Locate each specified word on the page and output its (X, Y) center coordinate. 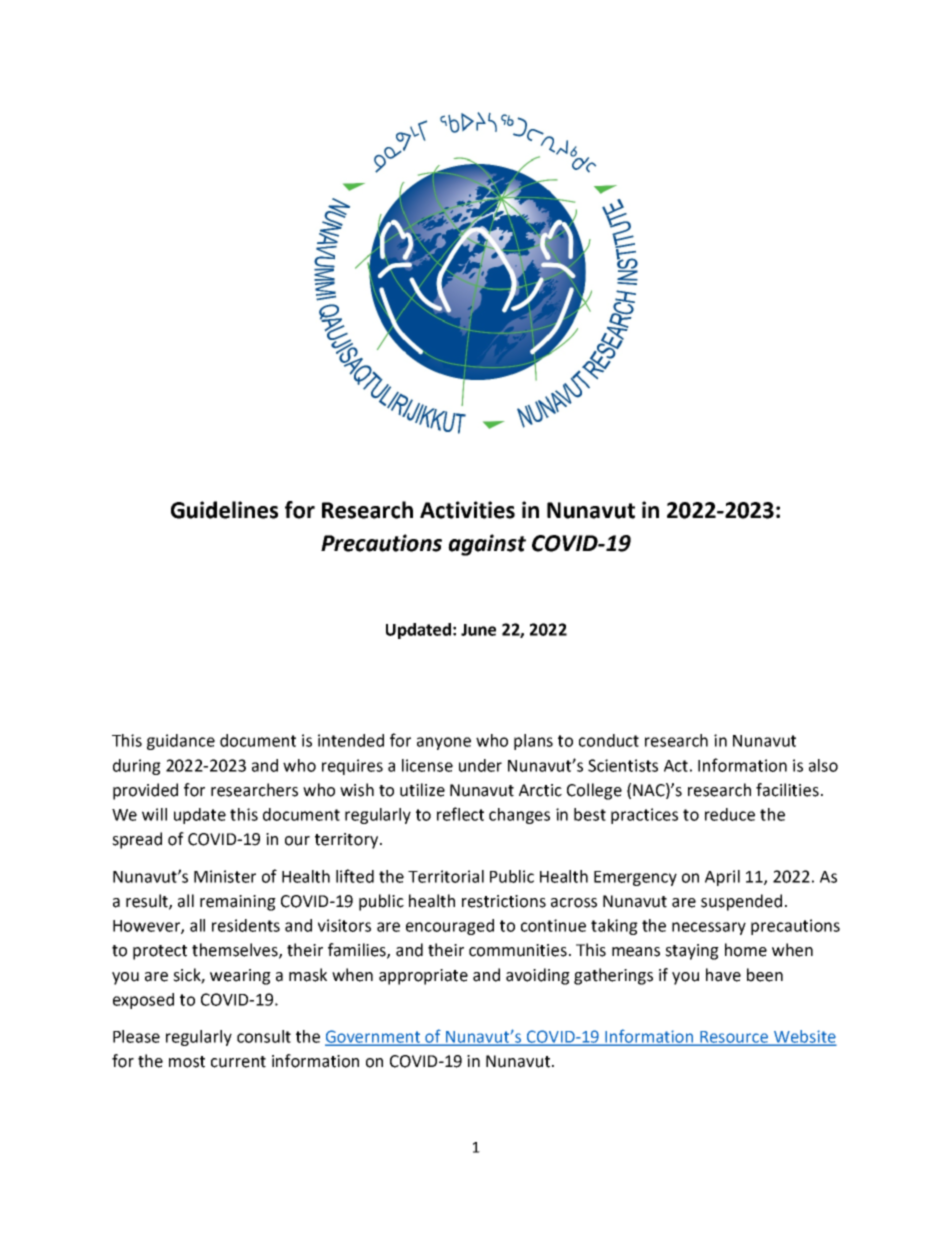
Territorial (446, 876)
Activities (467, 510)
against (487, 545)
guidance (181, 742)
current (238, 1062)
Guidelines (224, 510)
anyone (444, 743)
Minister (225, 876)
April (722, 878)
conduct (609, 740)
